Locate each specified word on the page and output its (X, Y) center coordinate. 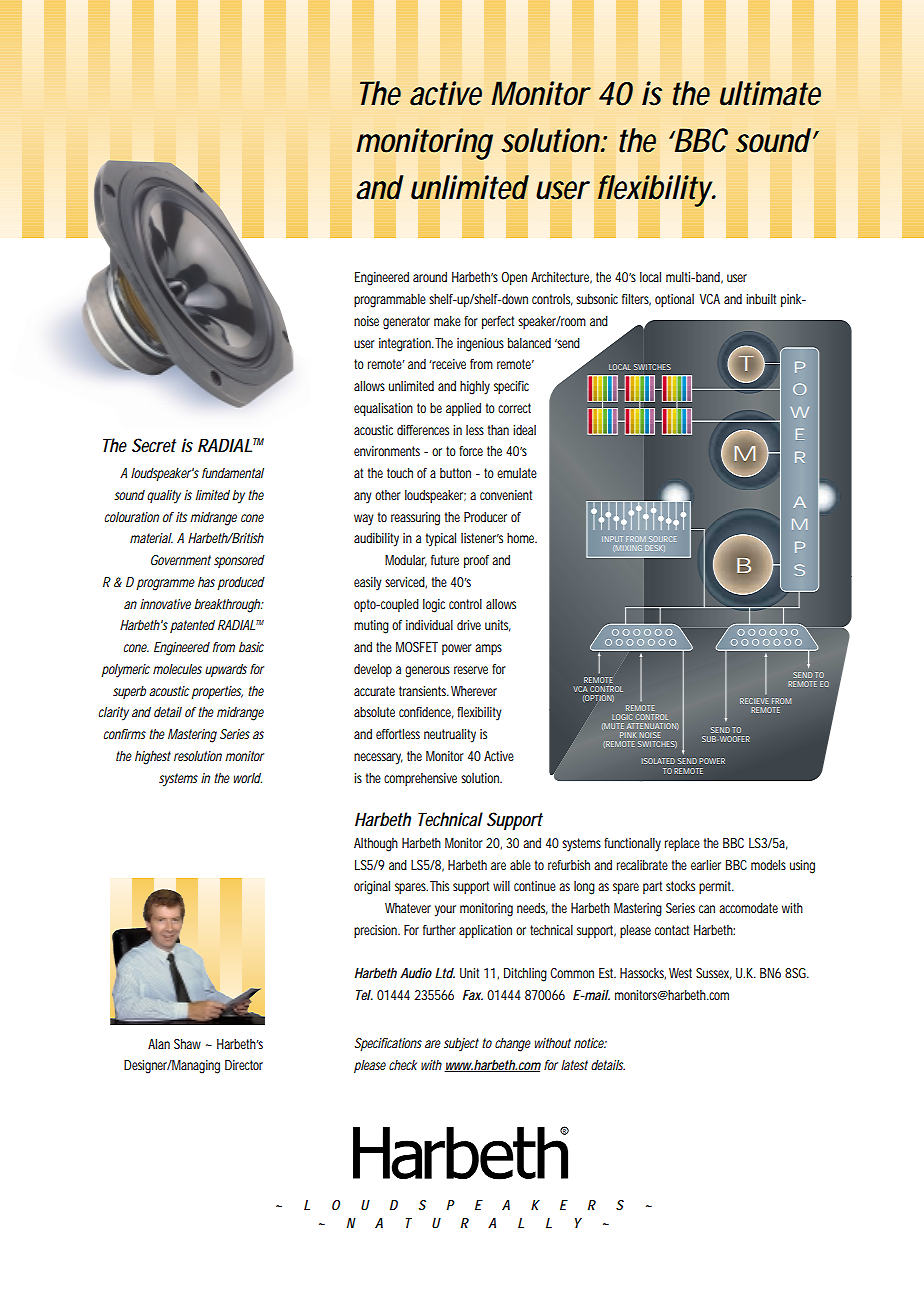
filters (636, 300)
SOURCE (662, 539)
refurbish (569, 865)
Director (244, 1065)
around (430, 277)
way (363, 520)
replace (682, 844)
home (522, 538)
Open (514, 278)
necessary (378, 759)
